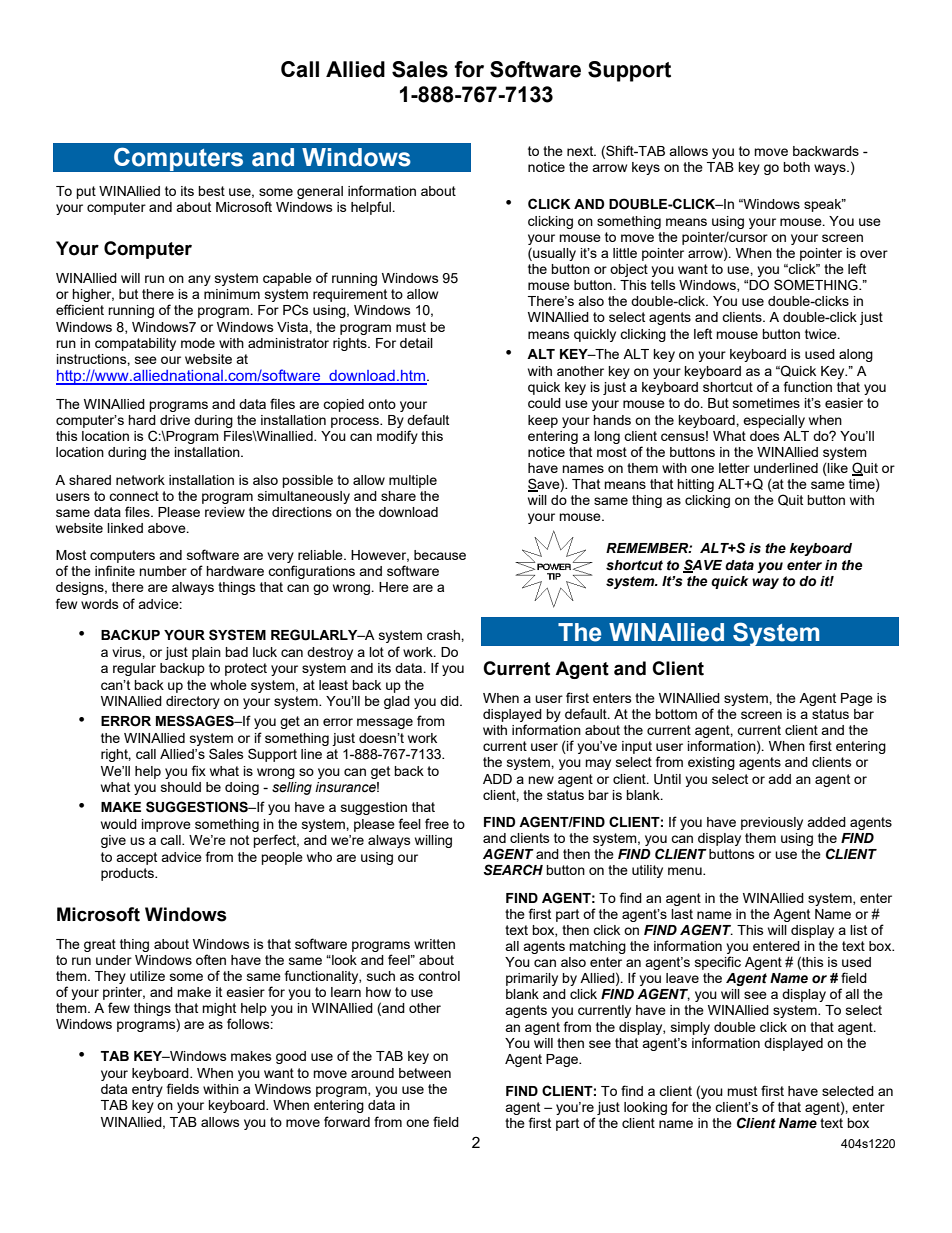  I want to click on previously, so click(772, 823).
